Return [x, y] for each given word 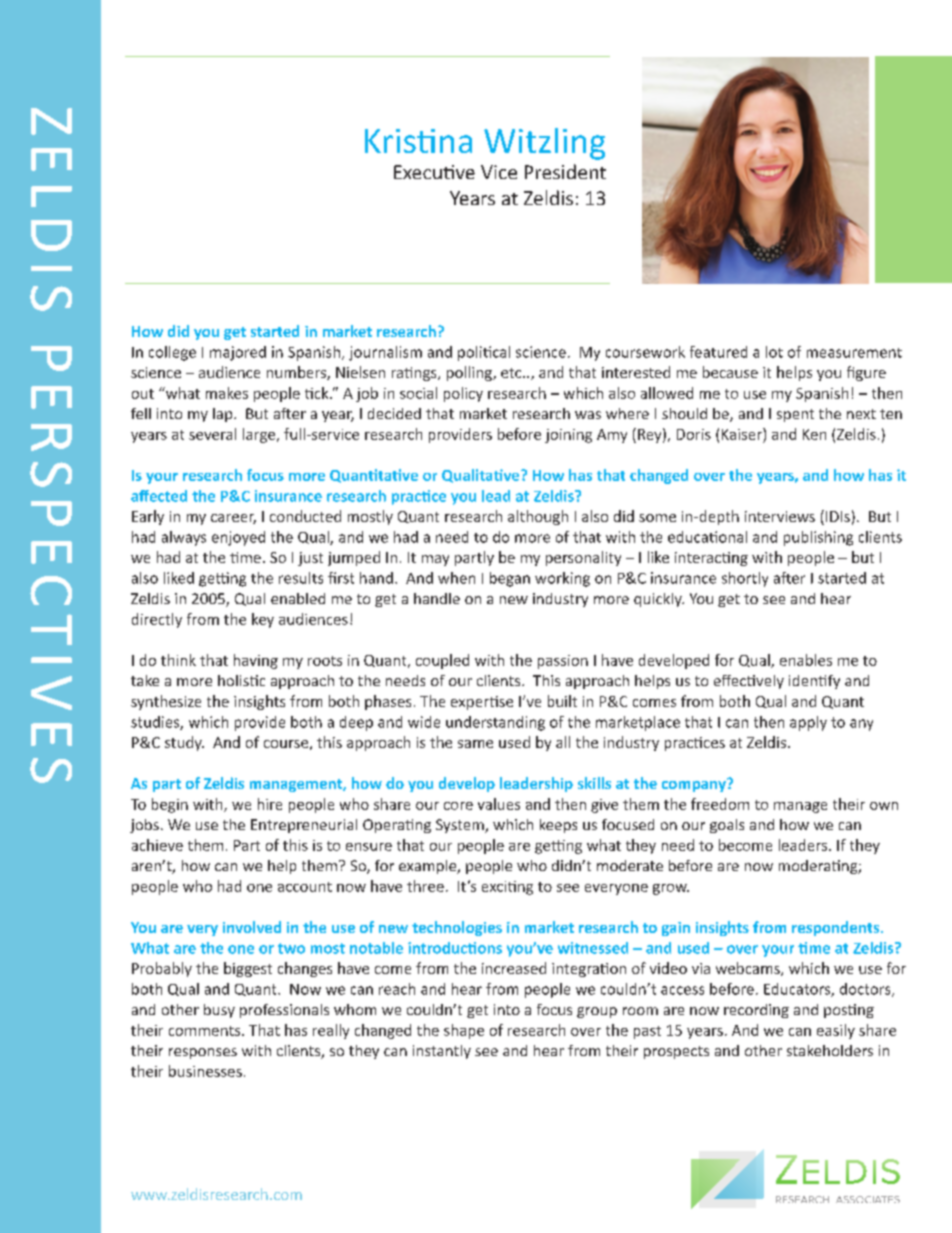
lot [774, 352]
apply [808, 723]
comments [206, 1031]
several [212, 434]
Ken [814, 434]
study [184, 743]
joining [568, 436]
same [475, 744]
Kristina [418, 141]
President [565, 171]
